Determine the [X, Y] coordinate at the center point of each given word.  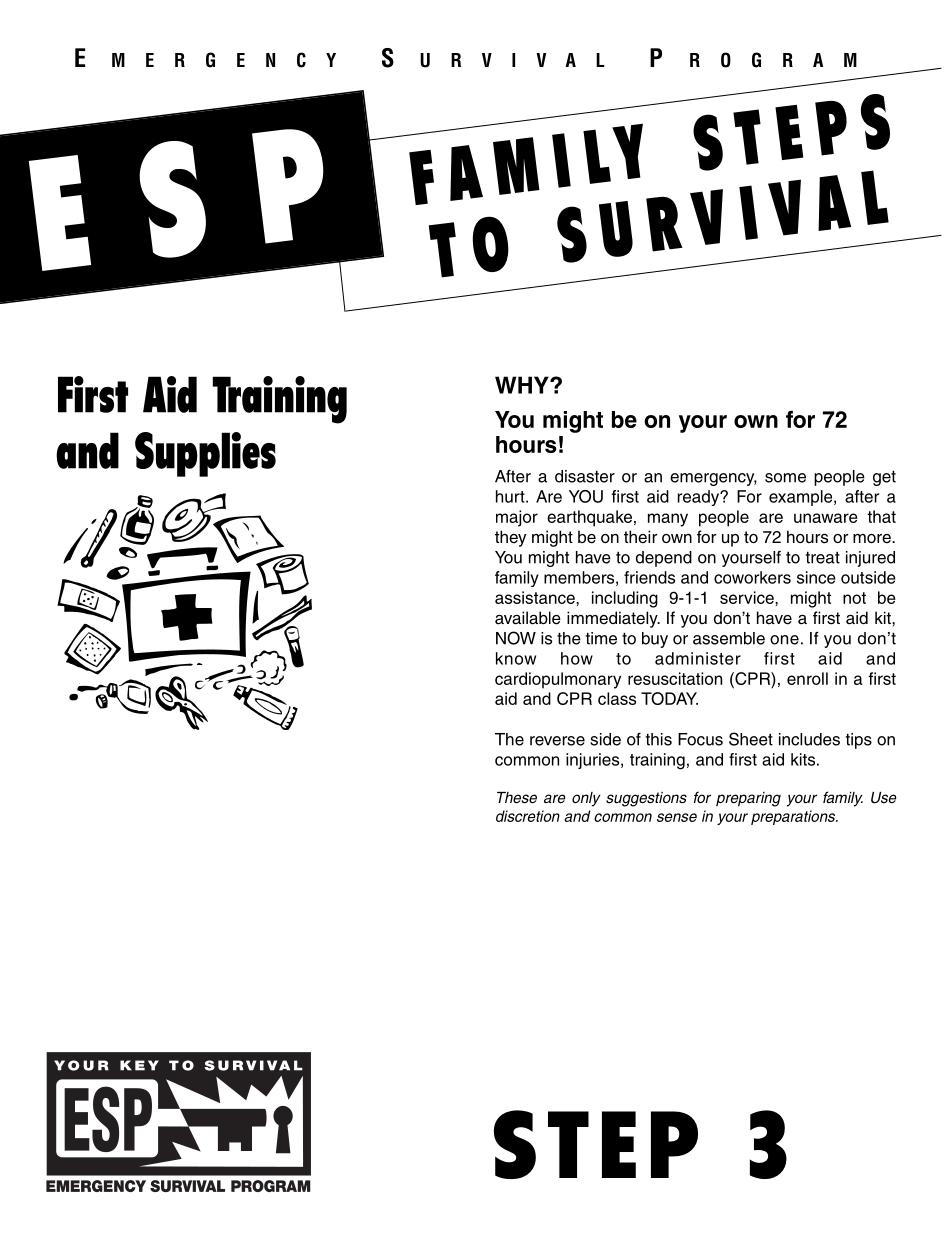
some [785, 478]
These [517, 798]
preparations [794, 817]
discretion [528, 816]
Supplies [205, 454]
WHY [523, 385]
